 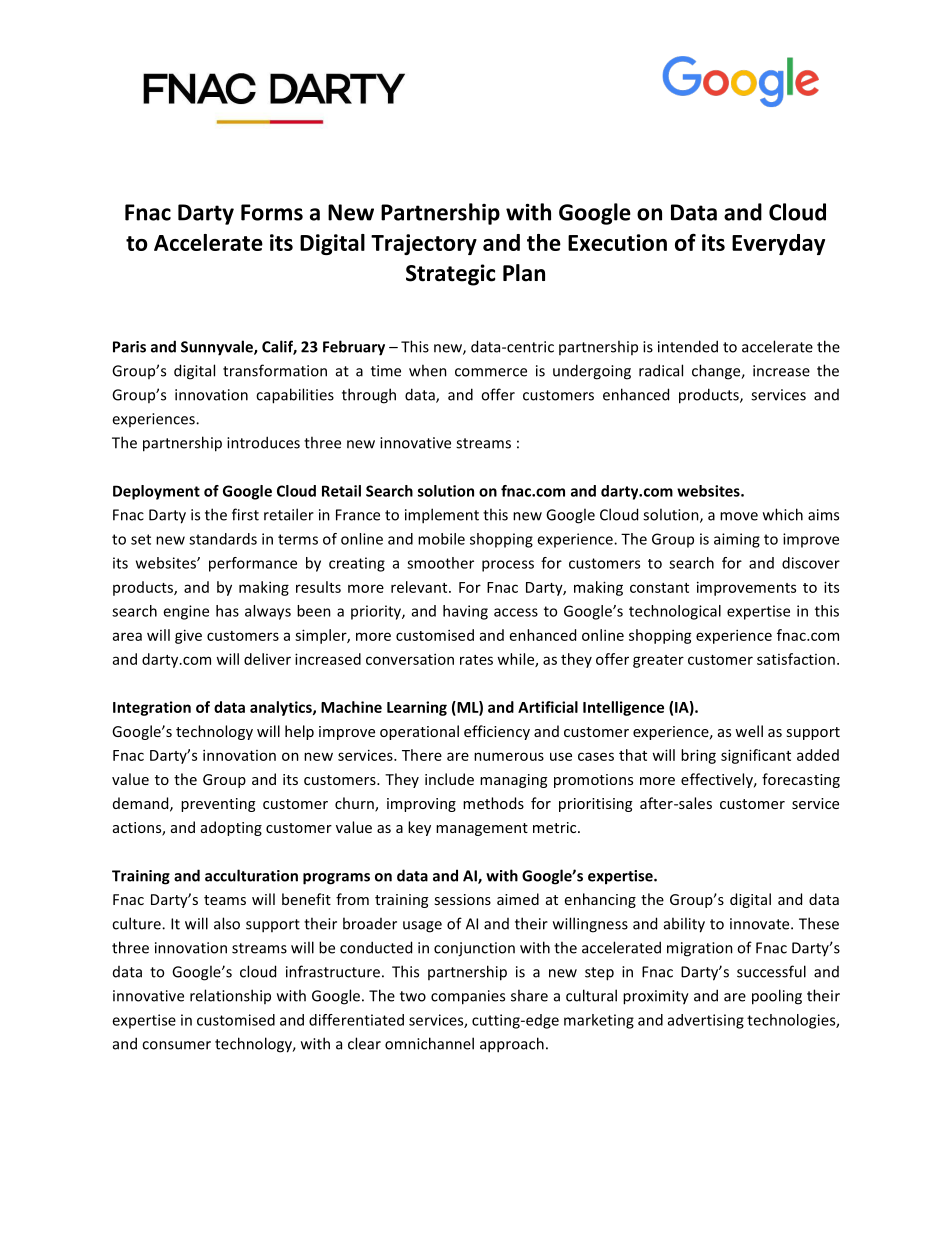 I want to click on Trajectory, so click(x=424, y=244).
